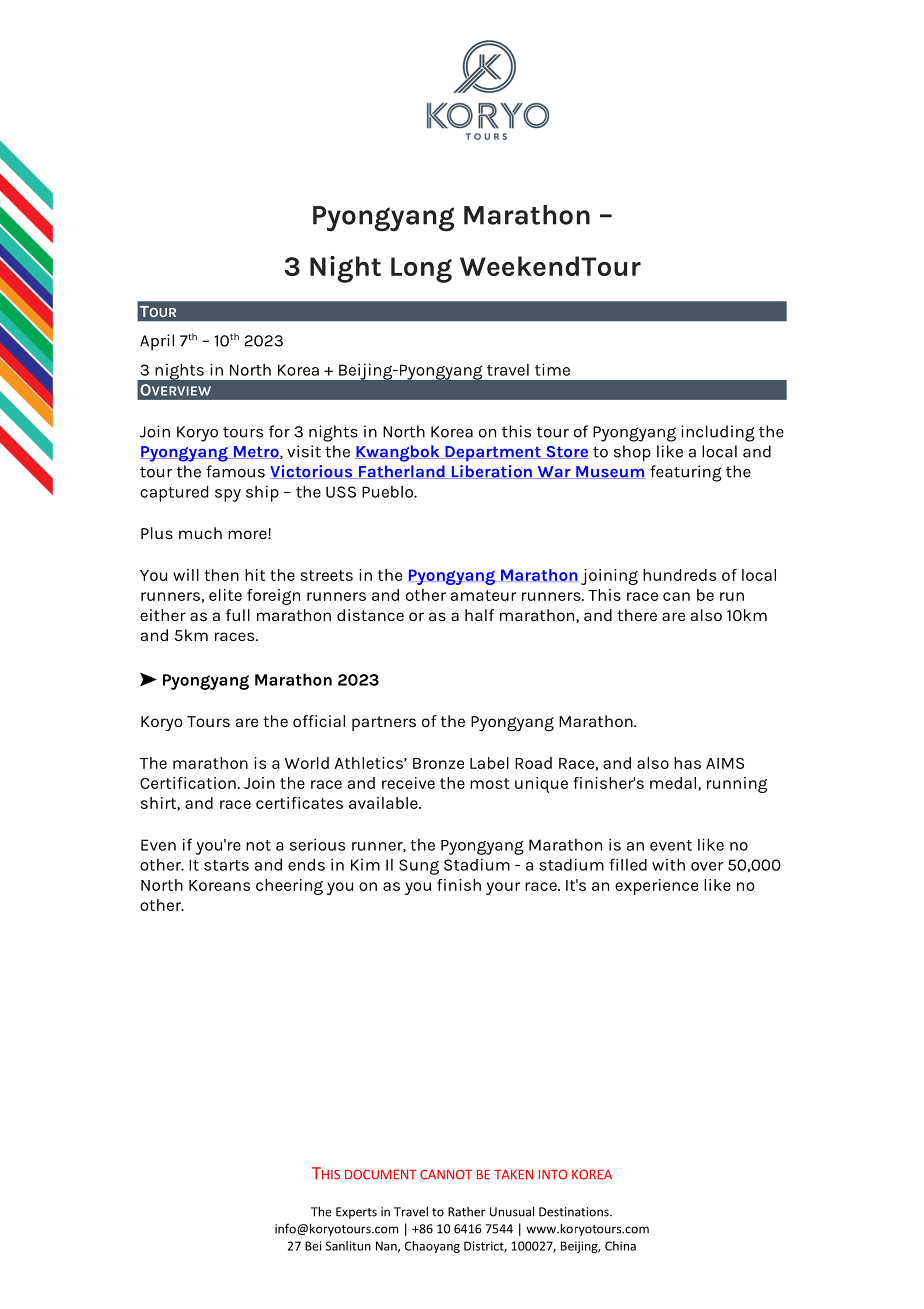  Describe the element at coordinates (656, 887) in the document. I see `experience` at that location.
